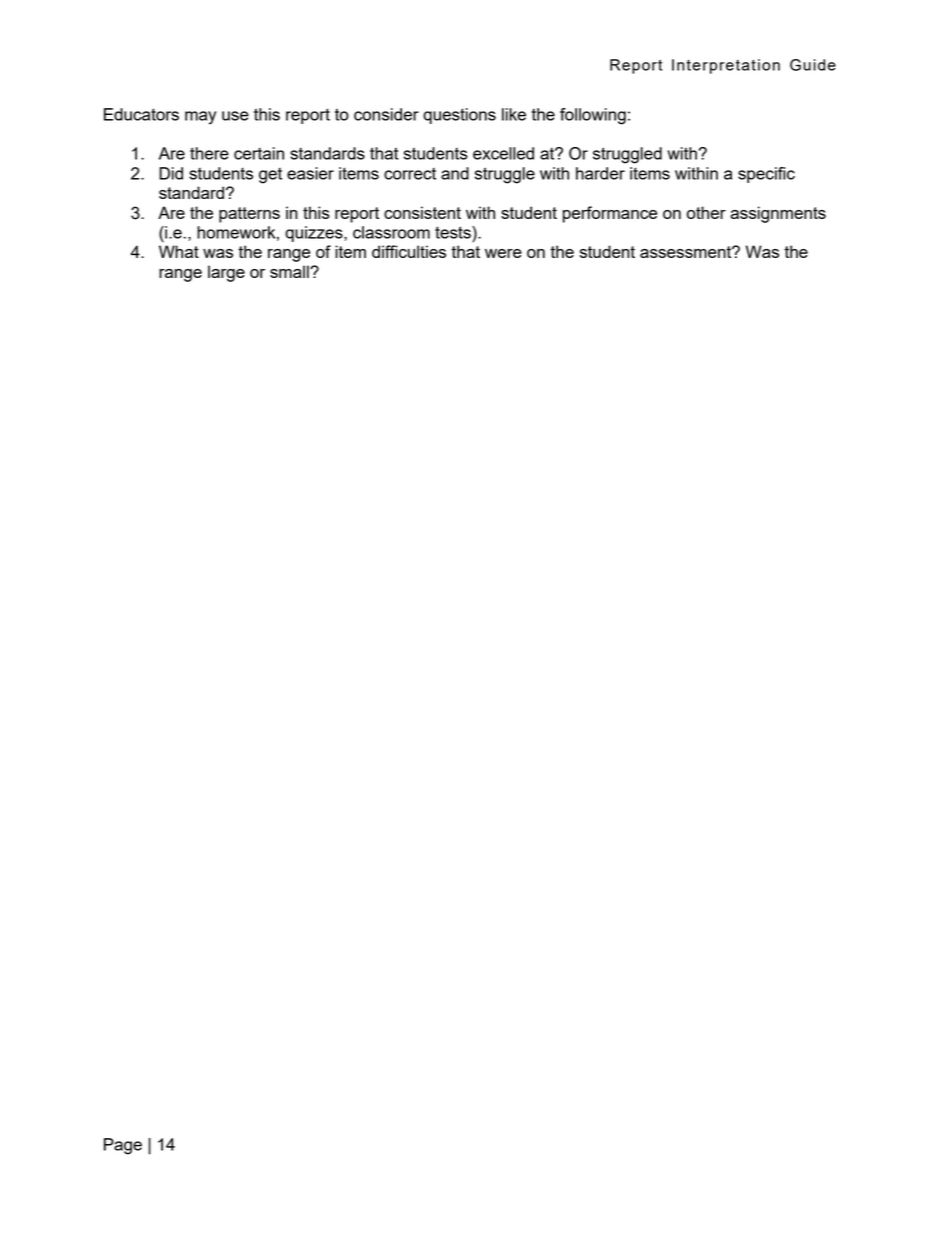  I want to click on large, so click(226, 273).
